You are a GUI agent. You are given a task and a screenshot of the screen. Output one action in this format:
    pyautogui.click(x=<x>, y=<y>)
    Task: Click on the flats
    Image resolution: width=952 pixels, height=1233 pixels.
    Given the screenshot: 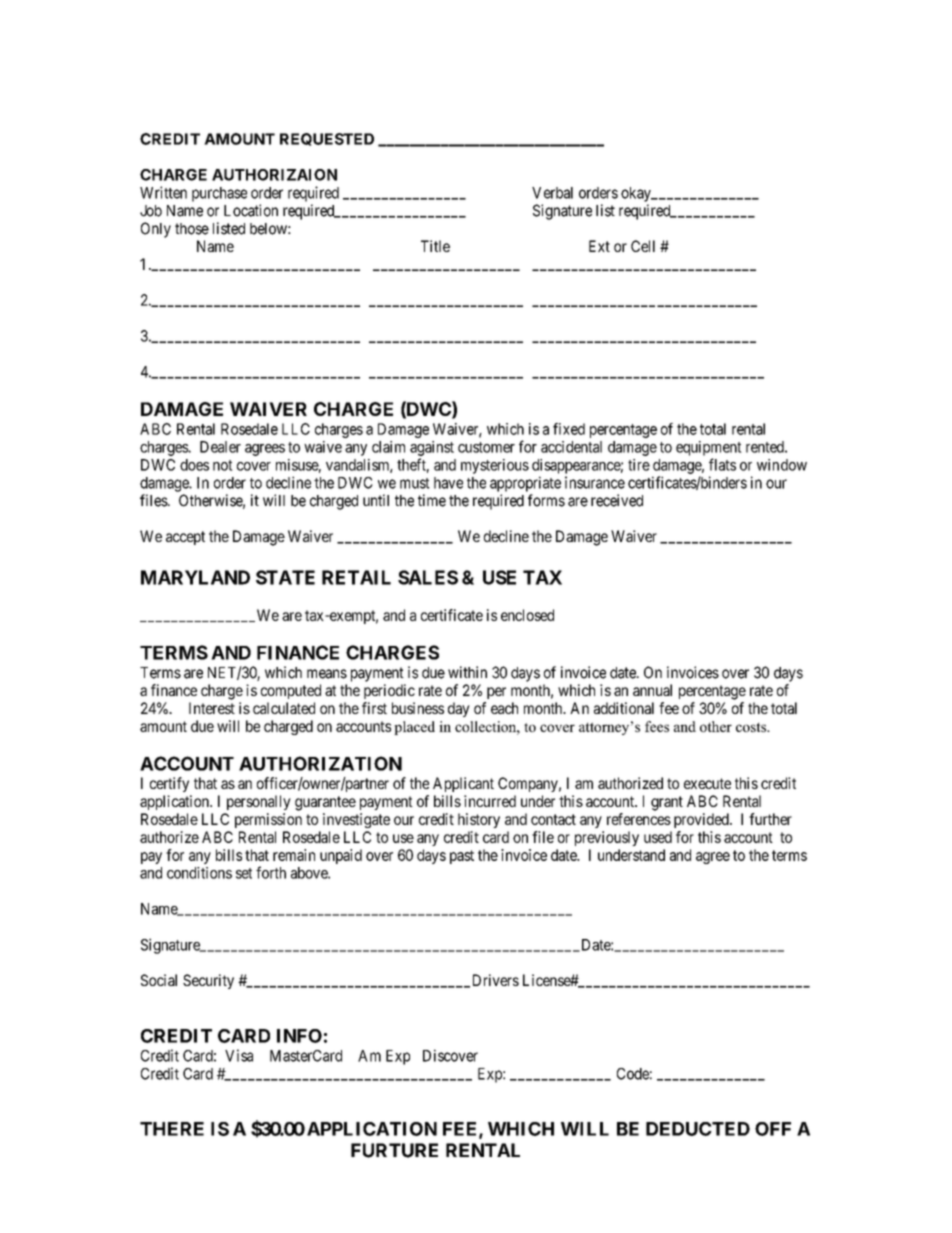 What is the action you would take?
    pyautogui.click(x=722, y=464)
